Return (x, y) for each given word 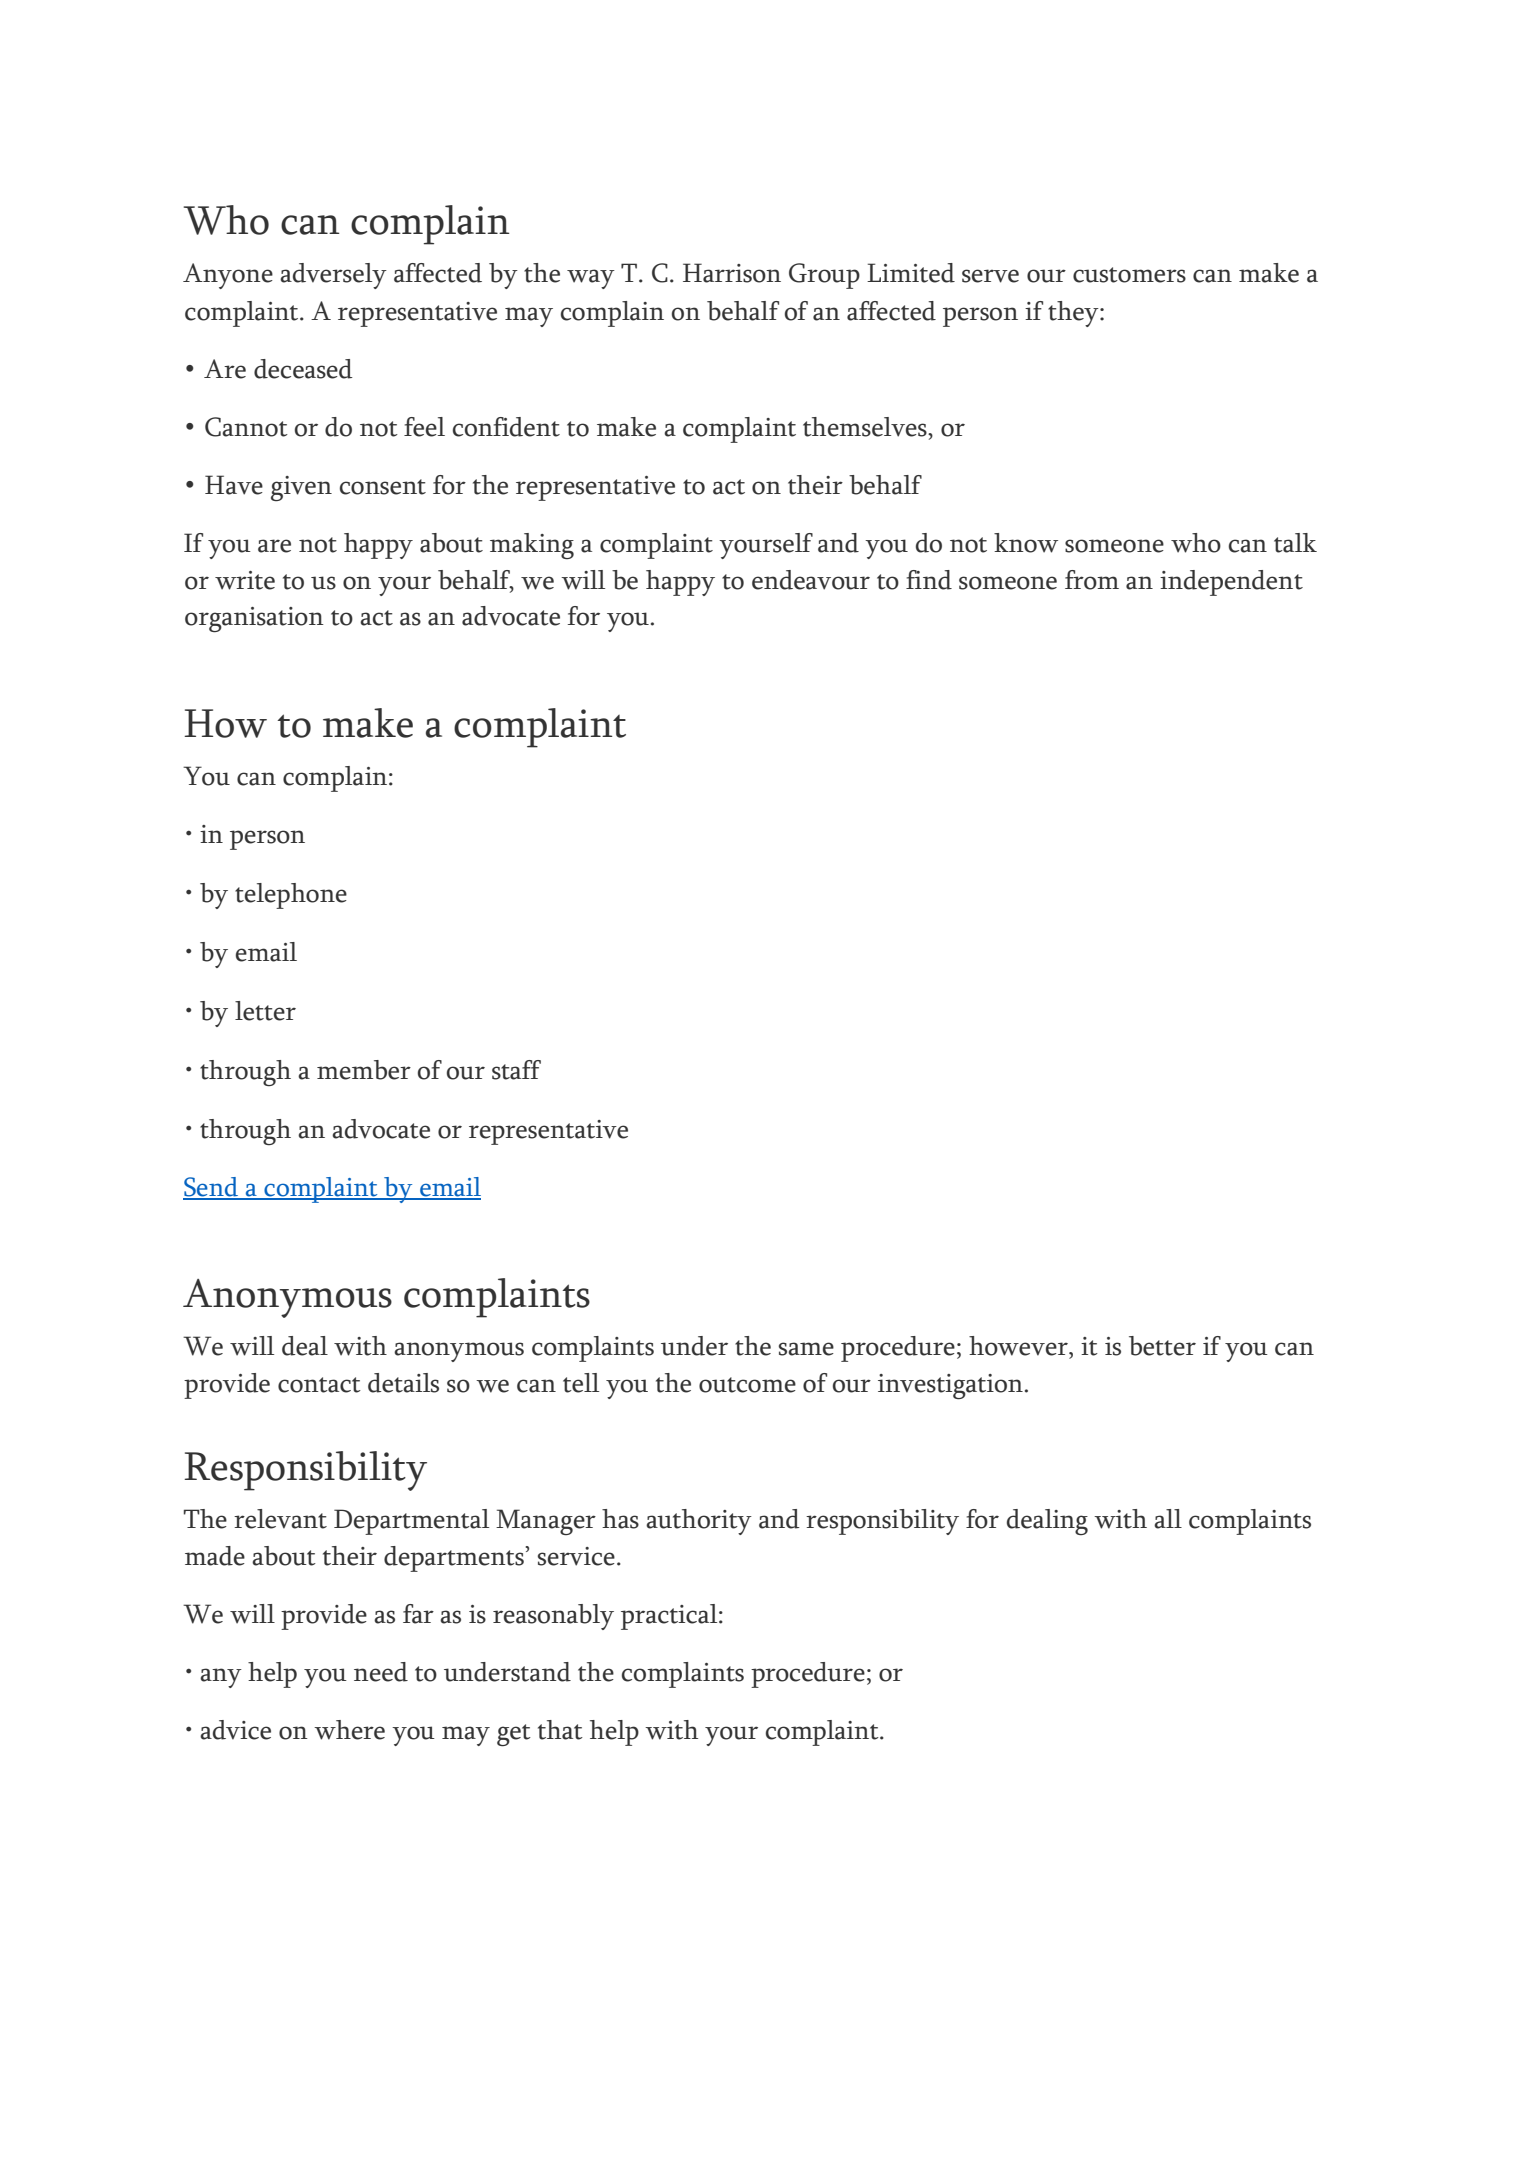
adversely (333, 276)
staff (516, 1070)
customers (1129, 275)
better (1162, 1346)
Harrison (732, 273)
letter (265, 1011)
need (381, 1672)
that (560, 1730)
